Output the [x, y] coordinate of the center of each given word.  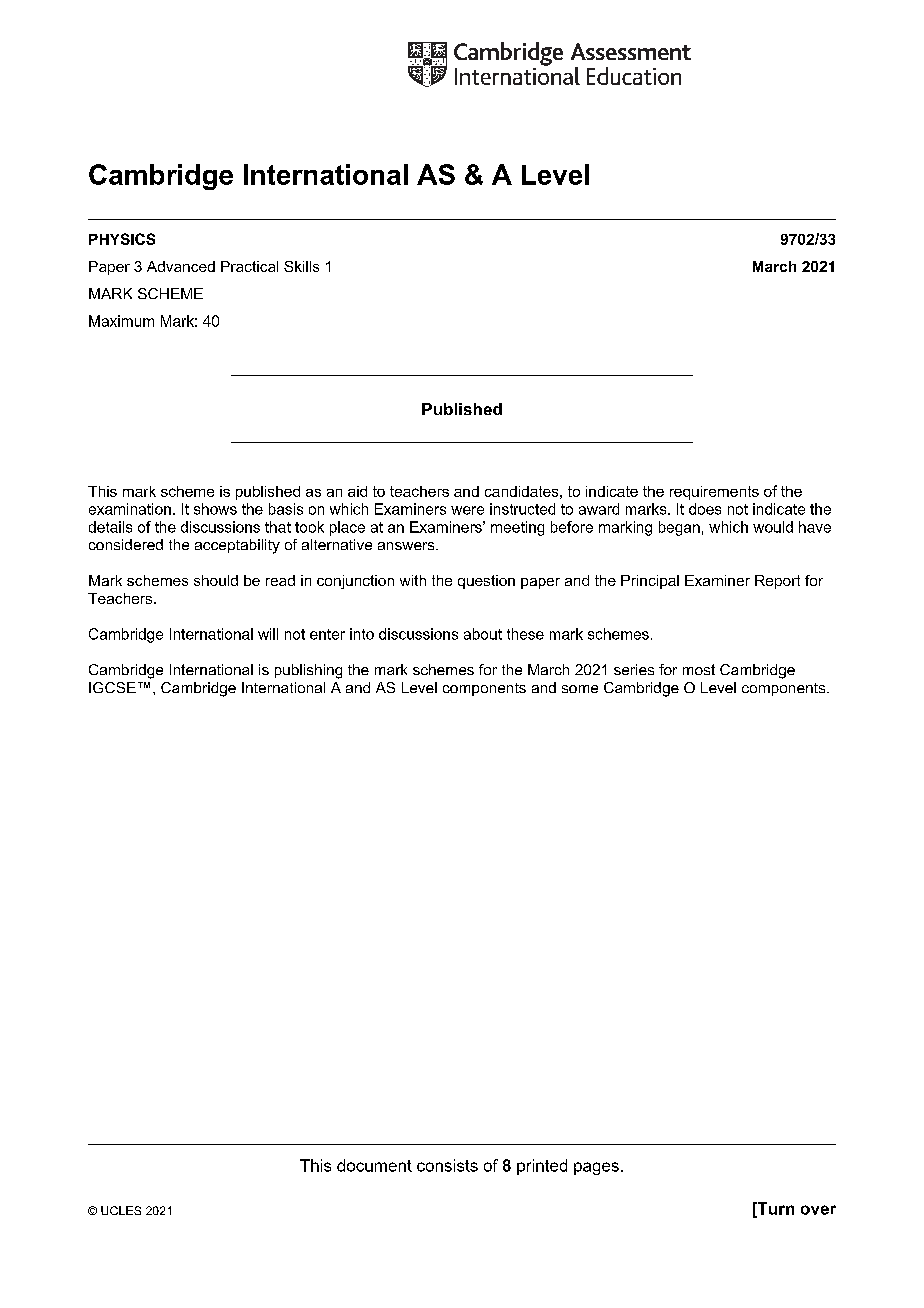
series [634, 669]
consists [447, 1165]
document [374, 1165]
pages [596, 1168]
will [268, 634]
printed [542, 1167]
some [580, 689]
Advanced [181, 266]
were [467, 510]
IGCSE [112, 687]
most [699, 669]
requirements [714, 493]
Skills [301, 266]
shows [215, 509]
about [483, 634]
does [705, 509]
